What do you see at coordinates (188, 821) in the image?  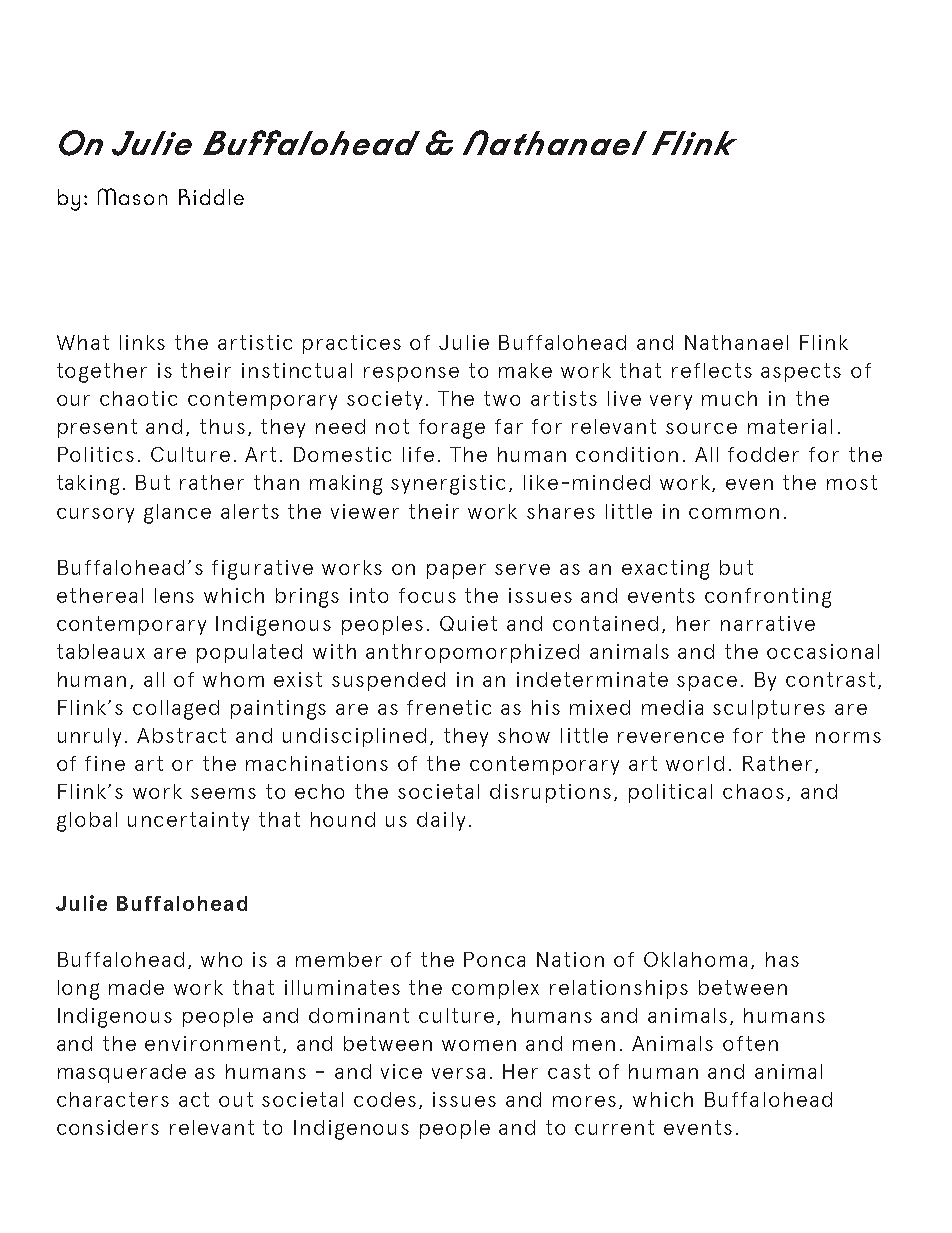 I see `uncertainty` at bounding box center [188, 821].
